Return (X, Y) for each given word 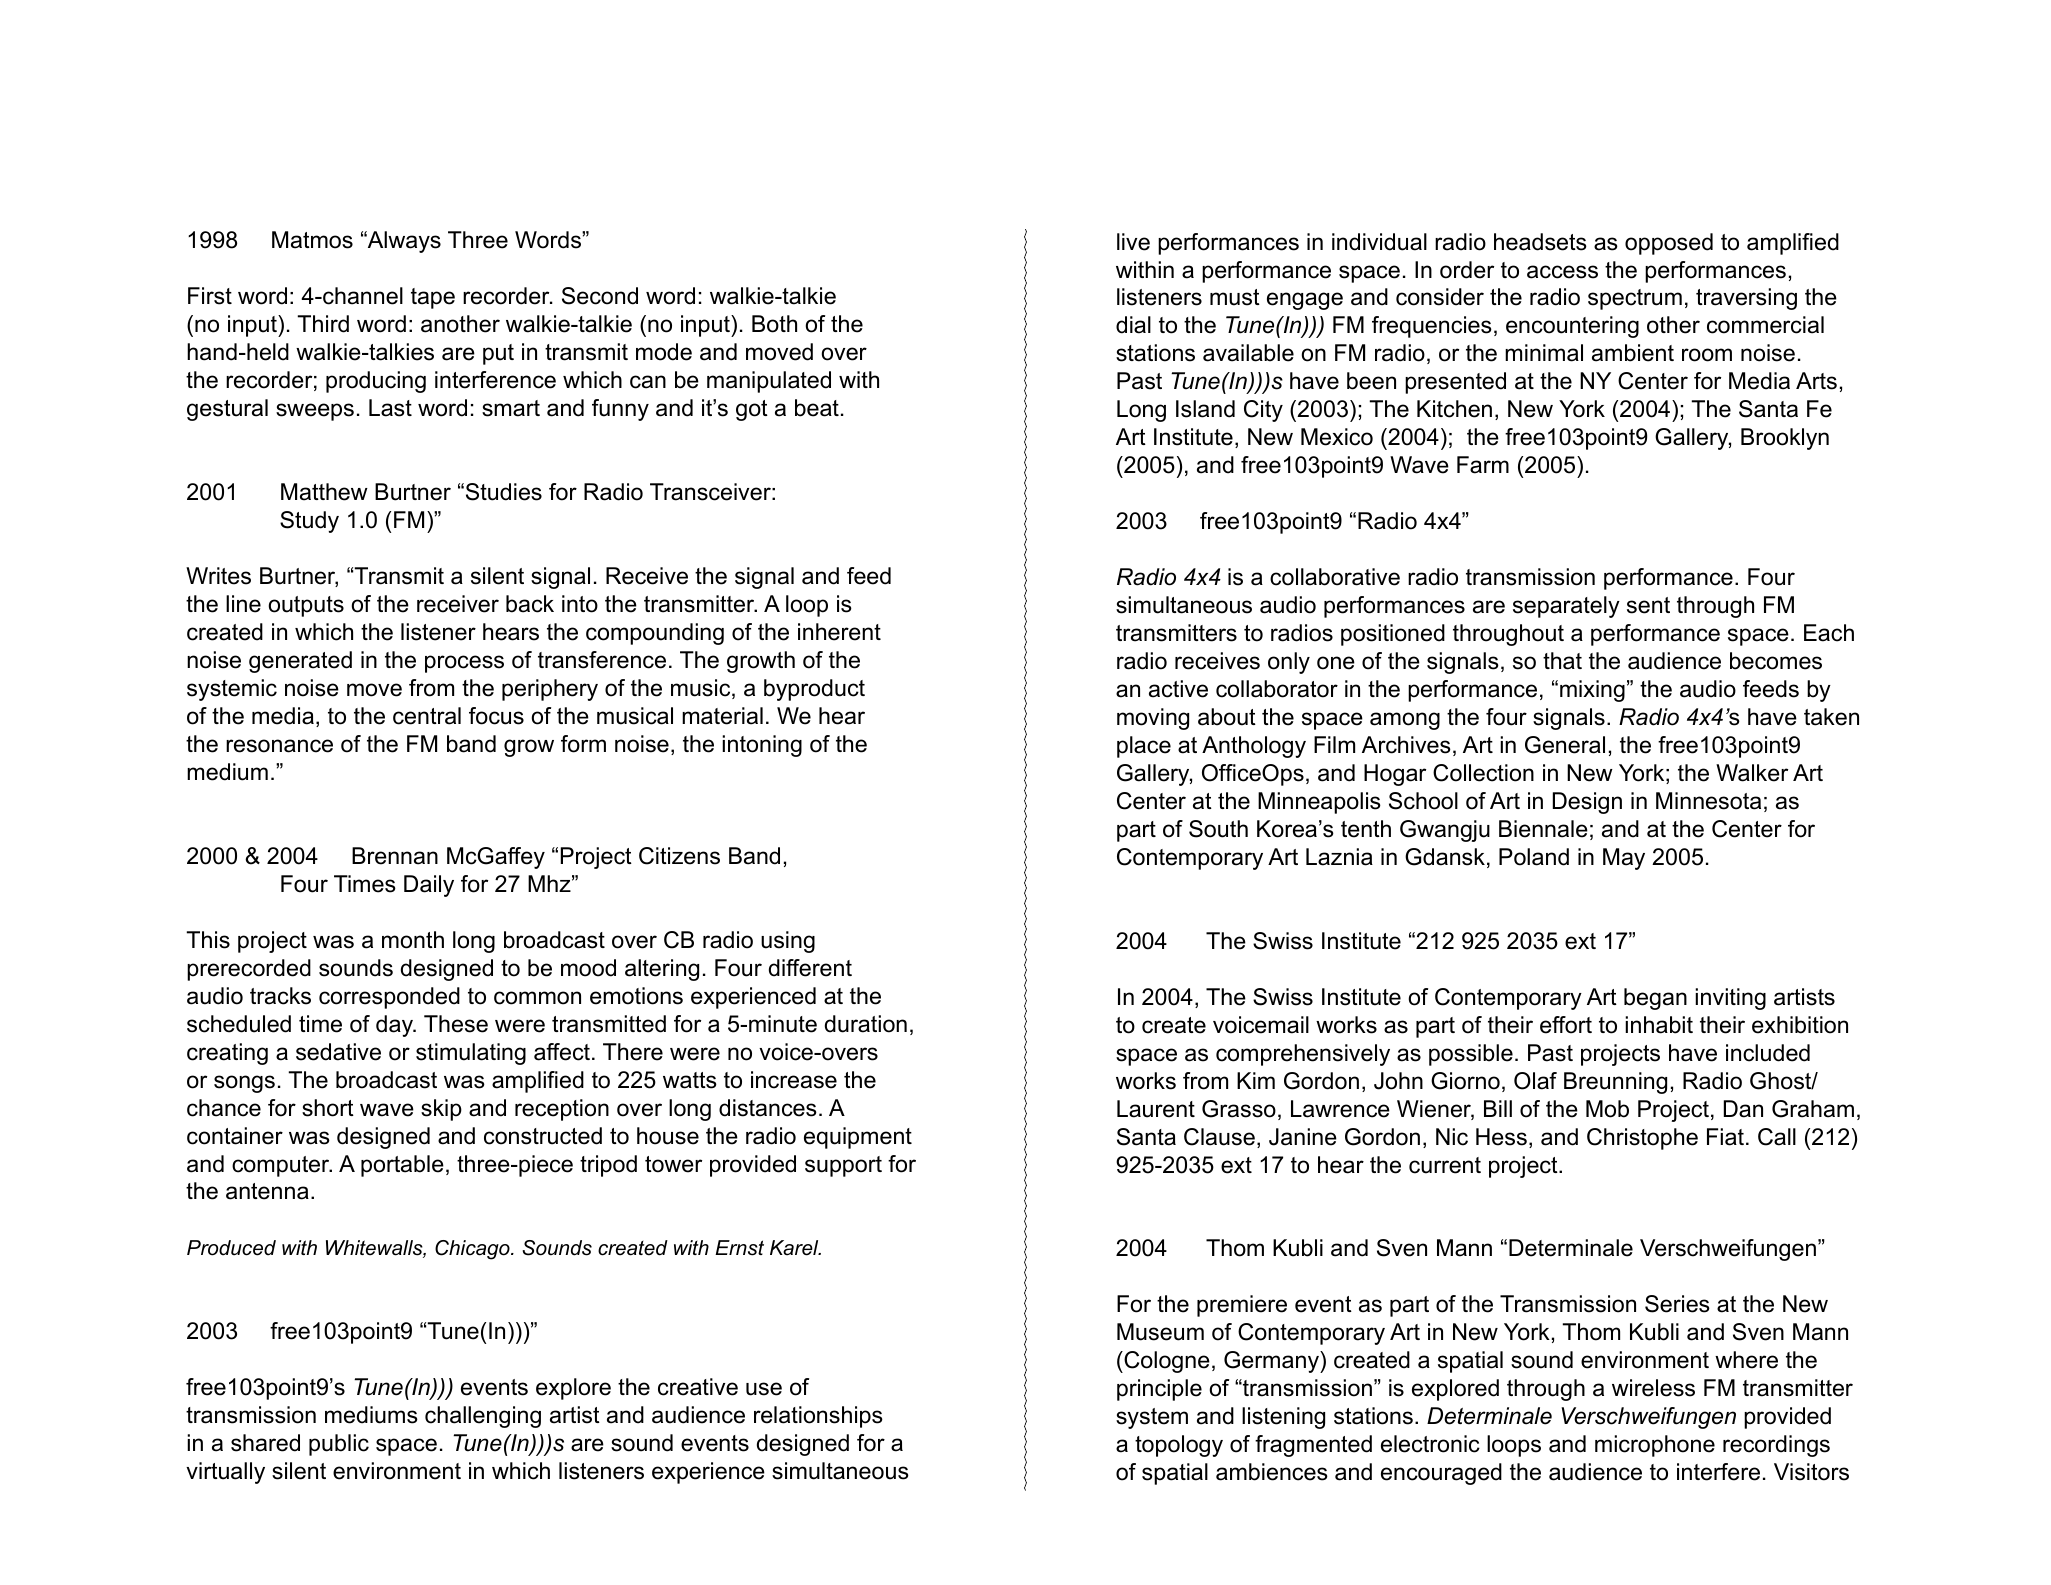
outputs (306, 606)
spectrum (1635, 299)
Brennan (395, 856)
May (1624, 859)
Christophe (1642, 1139)
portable (402, 1166)
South (1218, 829)
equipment (858, 1138)
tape (433, 298)
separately (1566, 607)
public (339, 1445)
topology (1179, 1446)
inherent (839, 632)
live (1133, 242)
